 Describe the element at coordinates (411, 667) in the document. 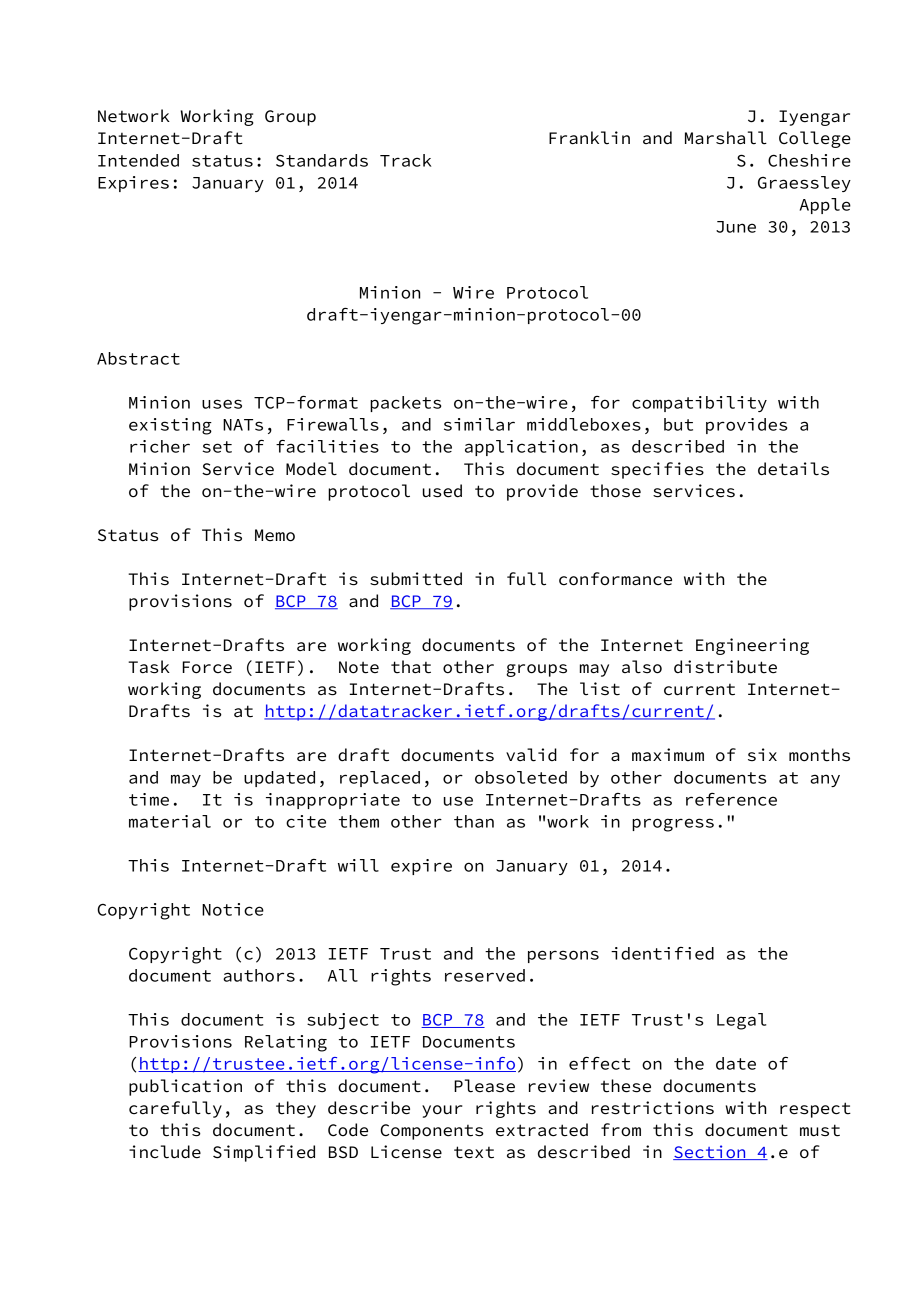

I see `that` at that location.
